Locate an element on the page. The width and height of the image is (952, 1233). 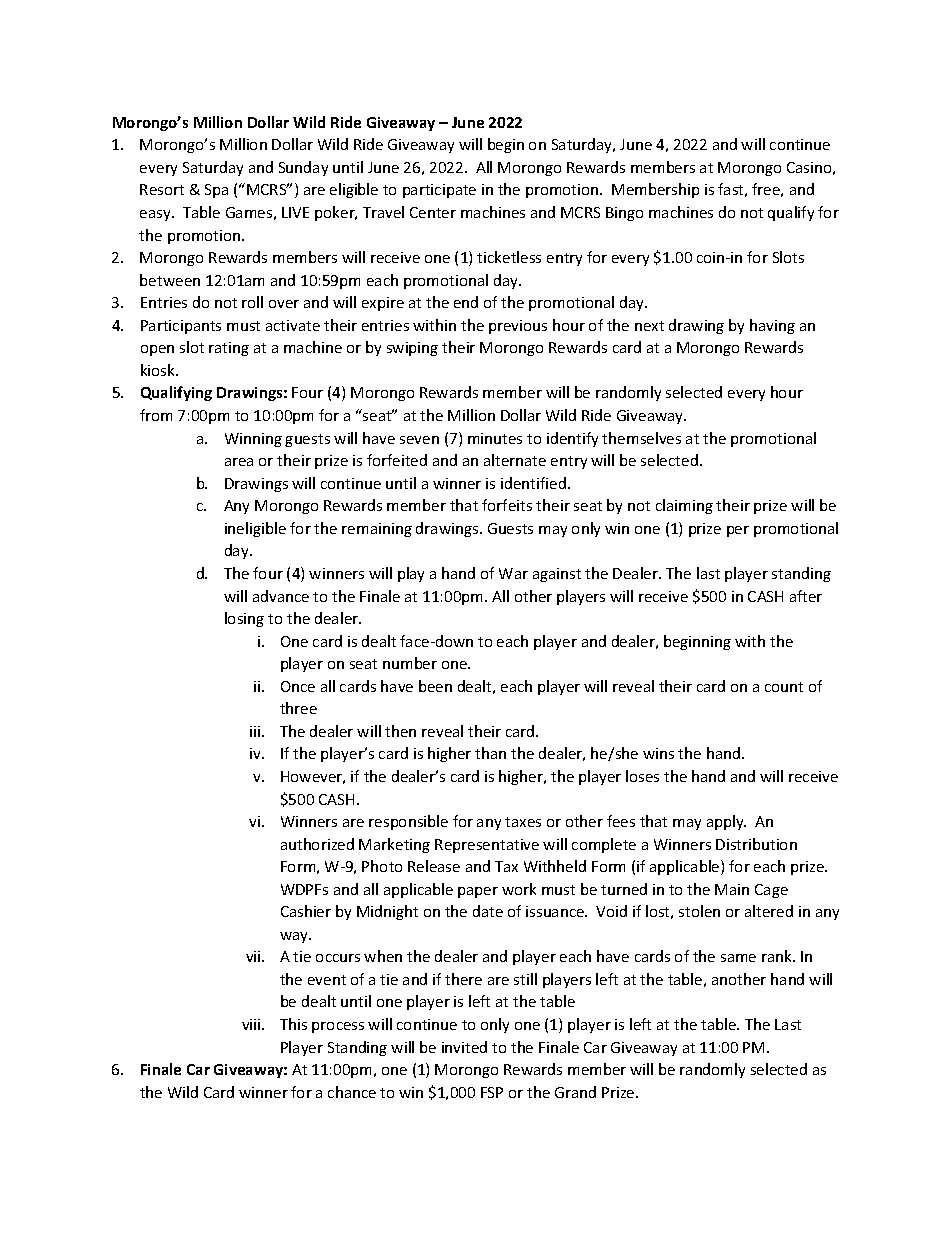
losing is located at coordinates (244, 619).
